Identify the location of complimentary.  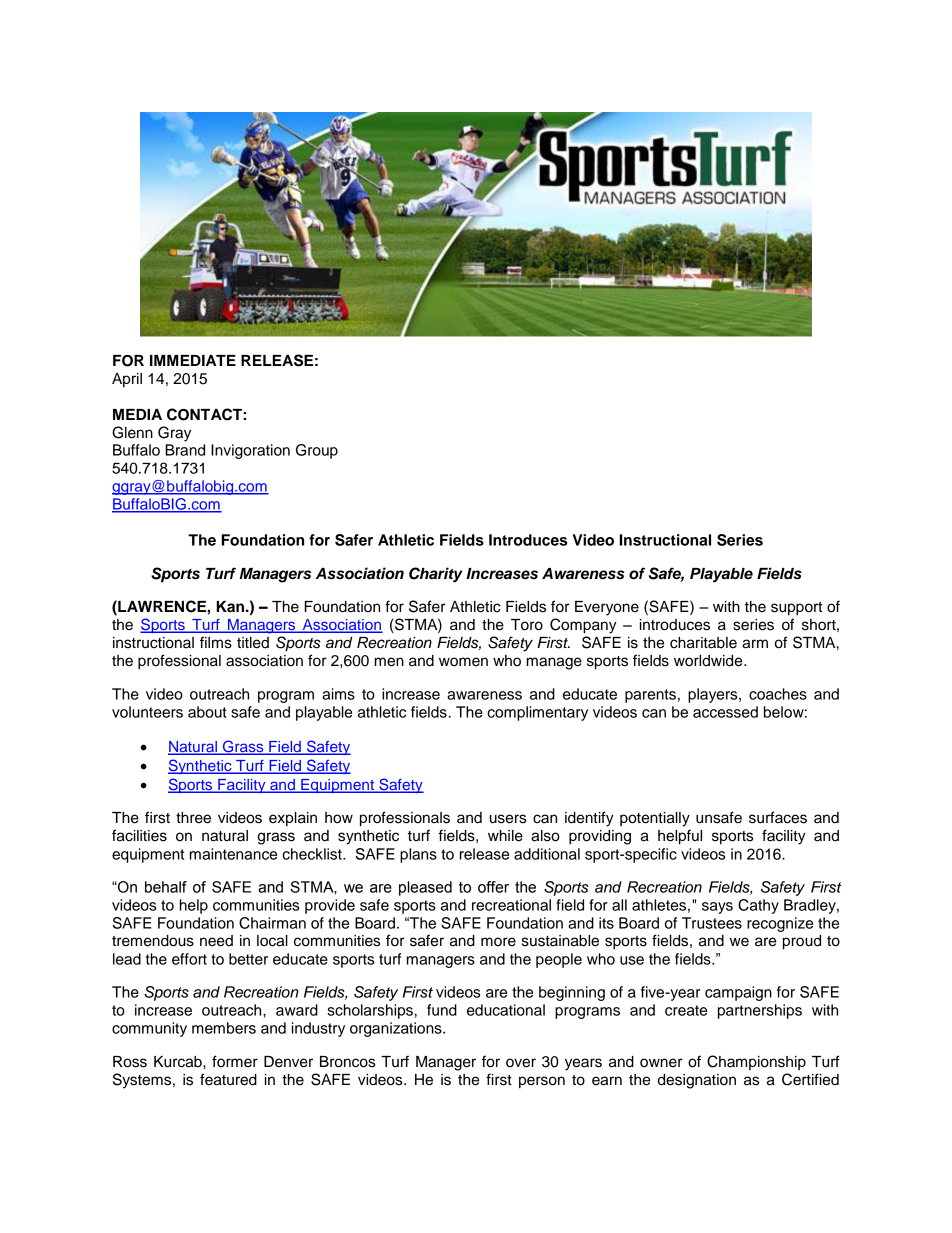
(537, 713).
